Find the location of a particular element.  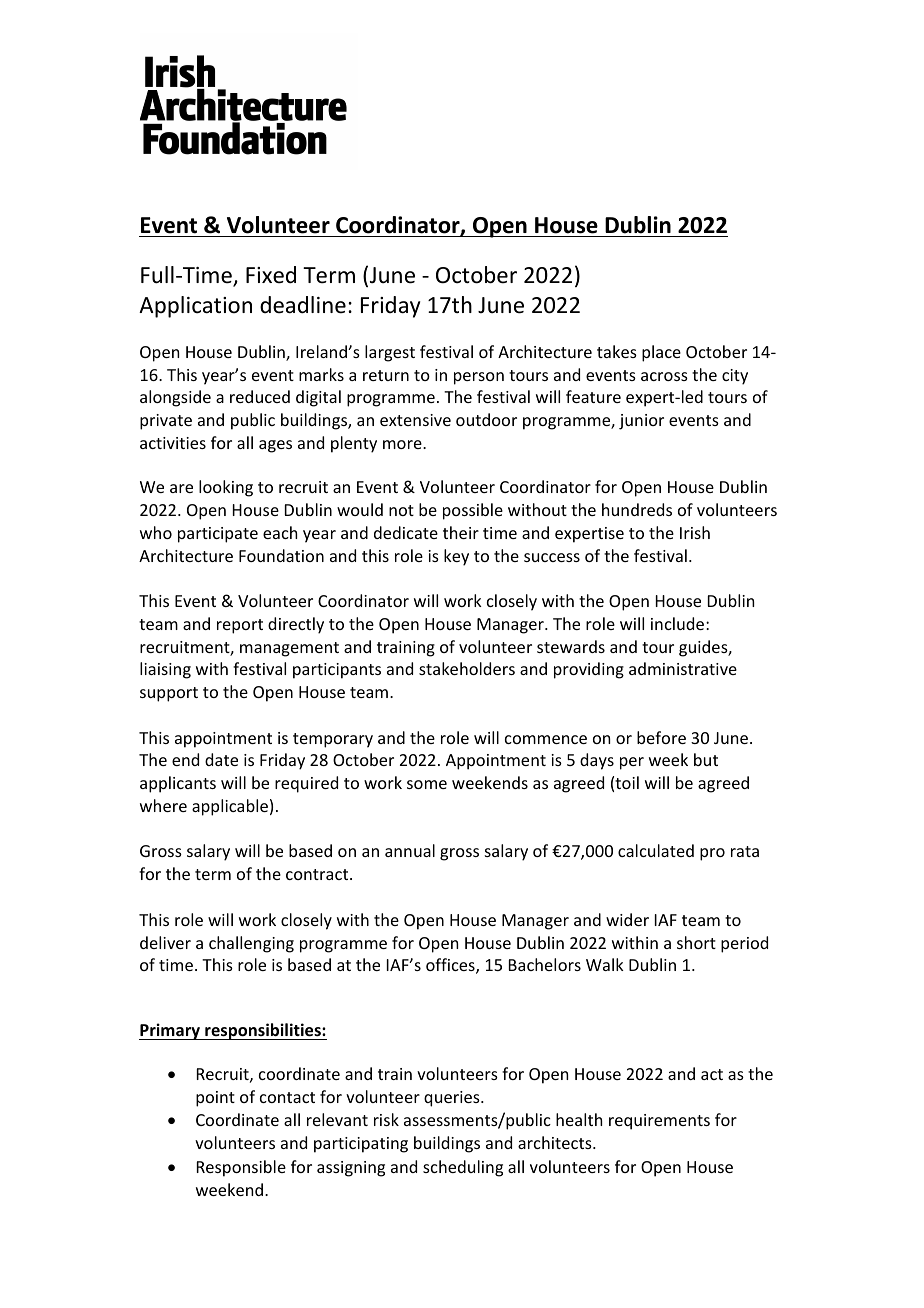

Application is located at coordinates (195, 307).
